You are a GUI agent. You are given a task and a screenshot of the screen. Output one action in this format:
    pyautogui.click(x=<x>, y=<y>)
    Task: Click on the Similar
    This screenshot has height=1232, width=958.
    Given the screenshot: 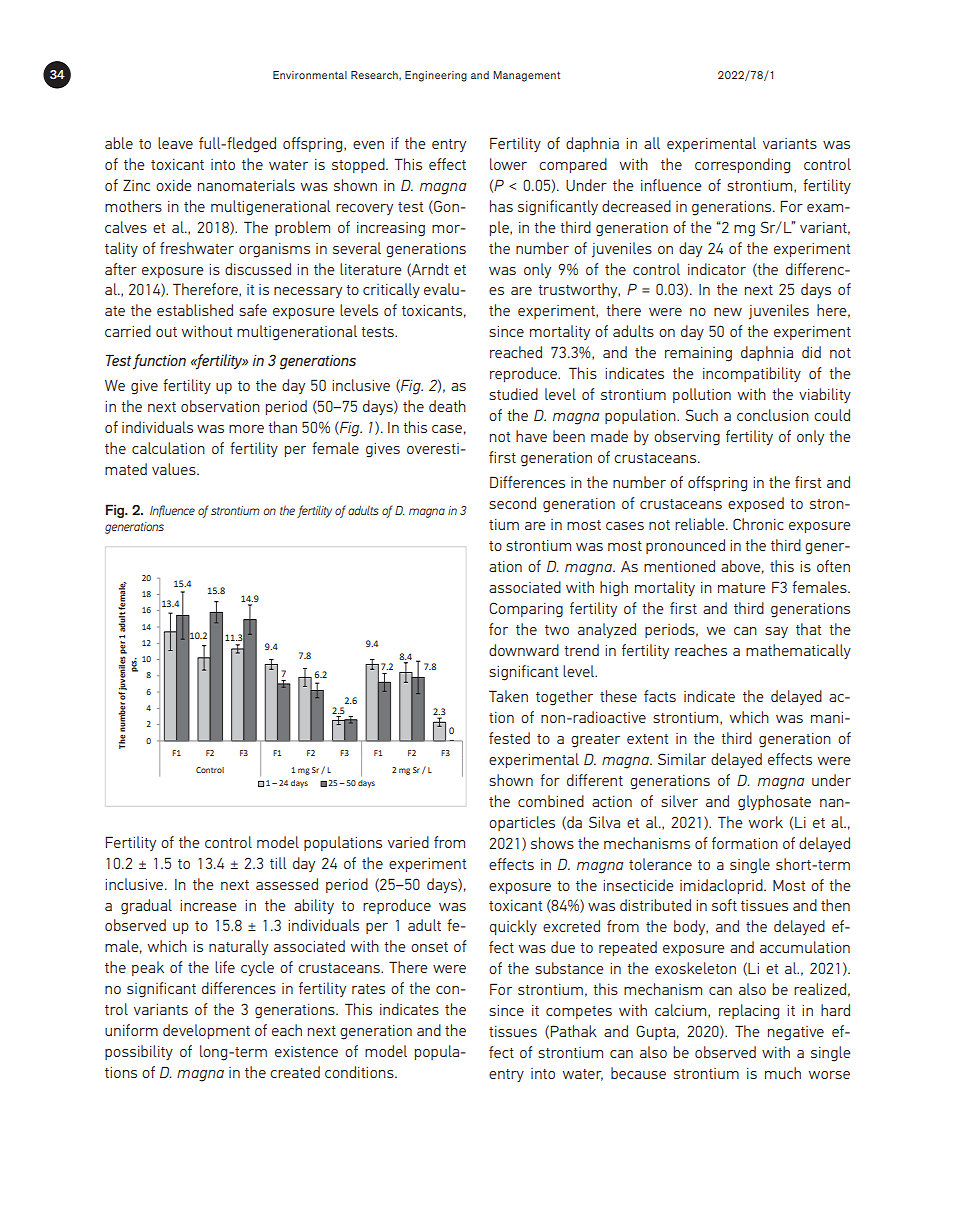 What is the action you would take?
    pyautogui.click(x=682, y=759)
